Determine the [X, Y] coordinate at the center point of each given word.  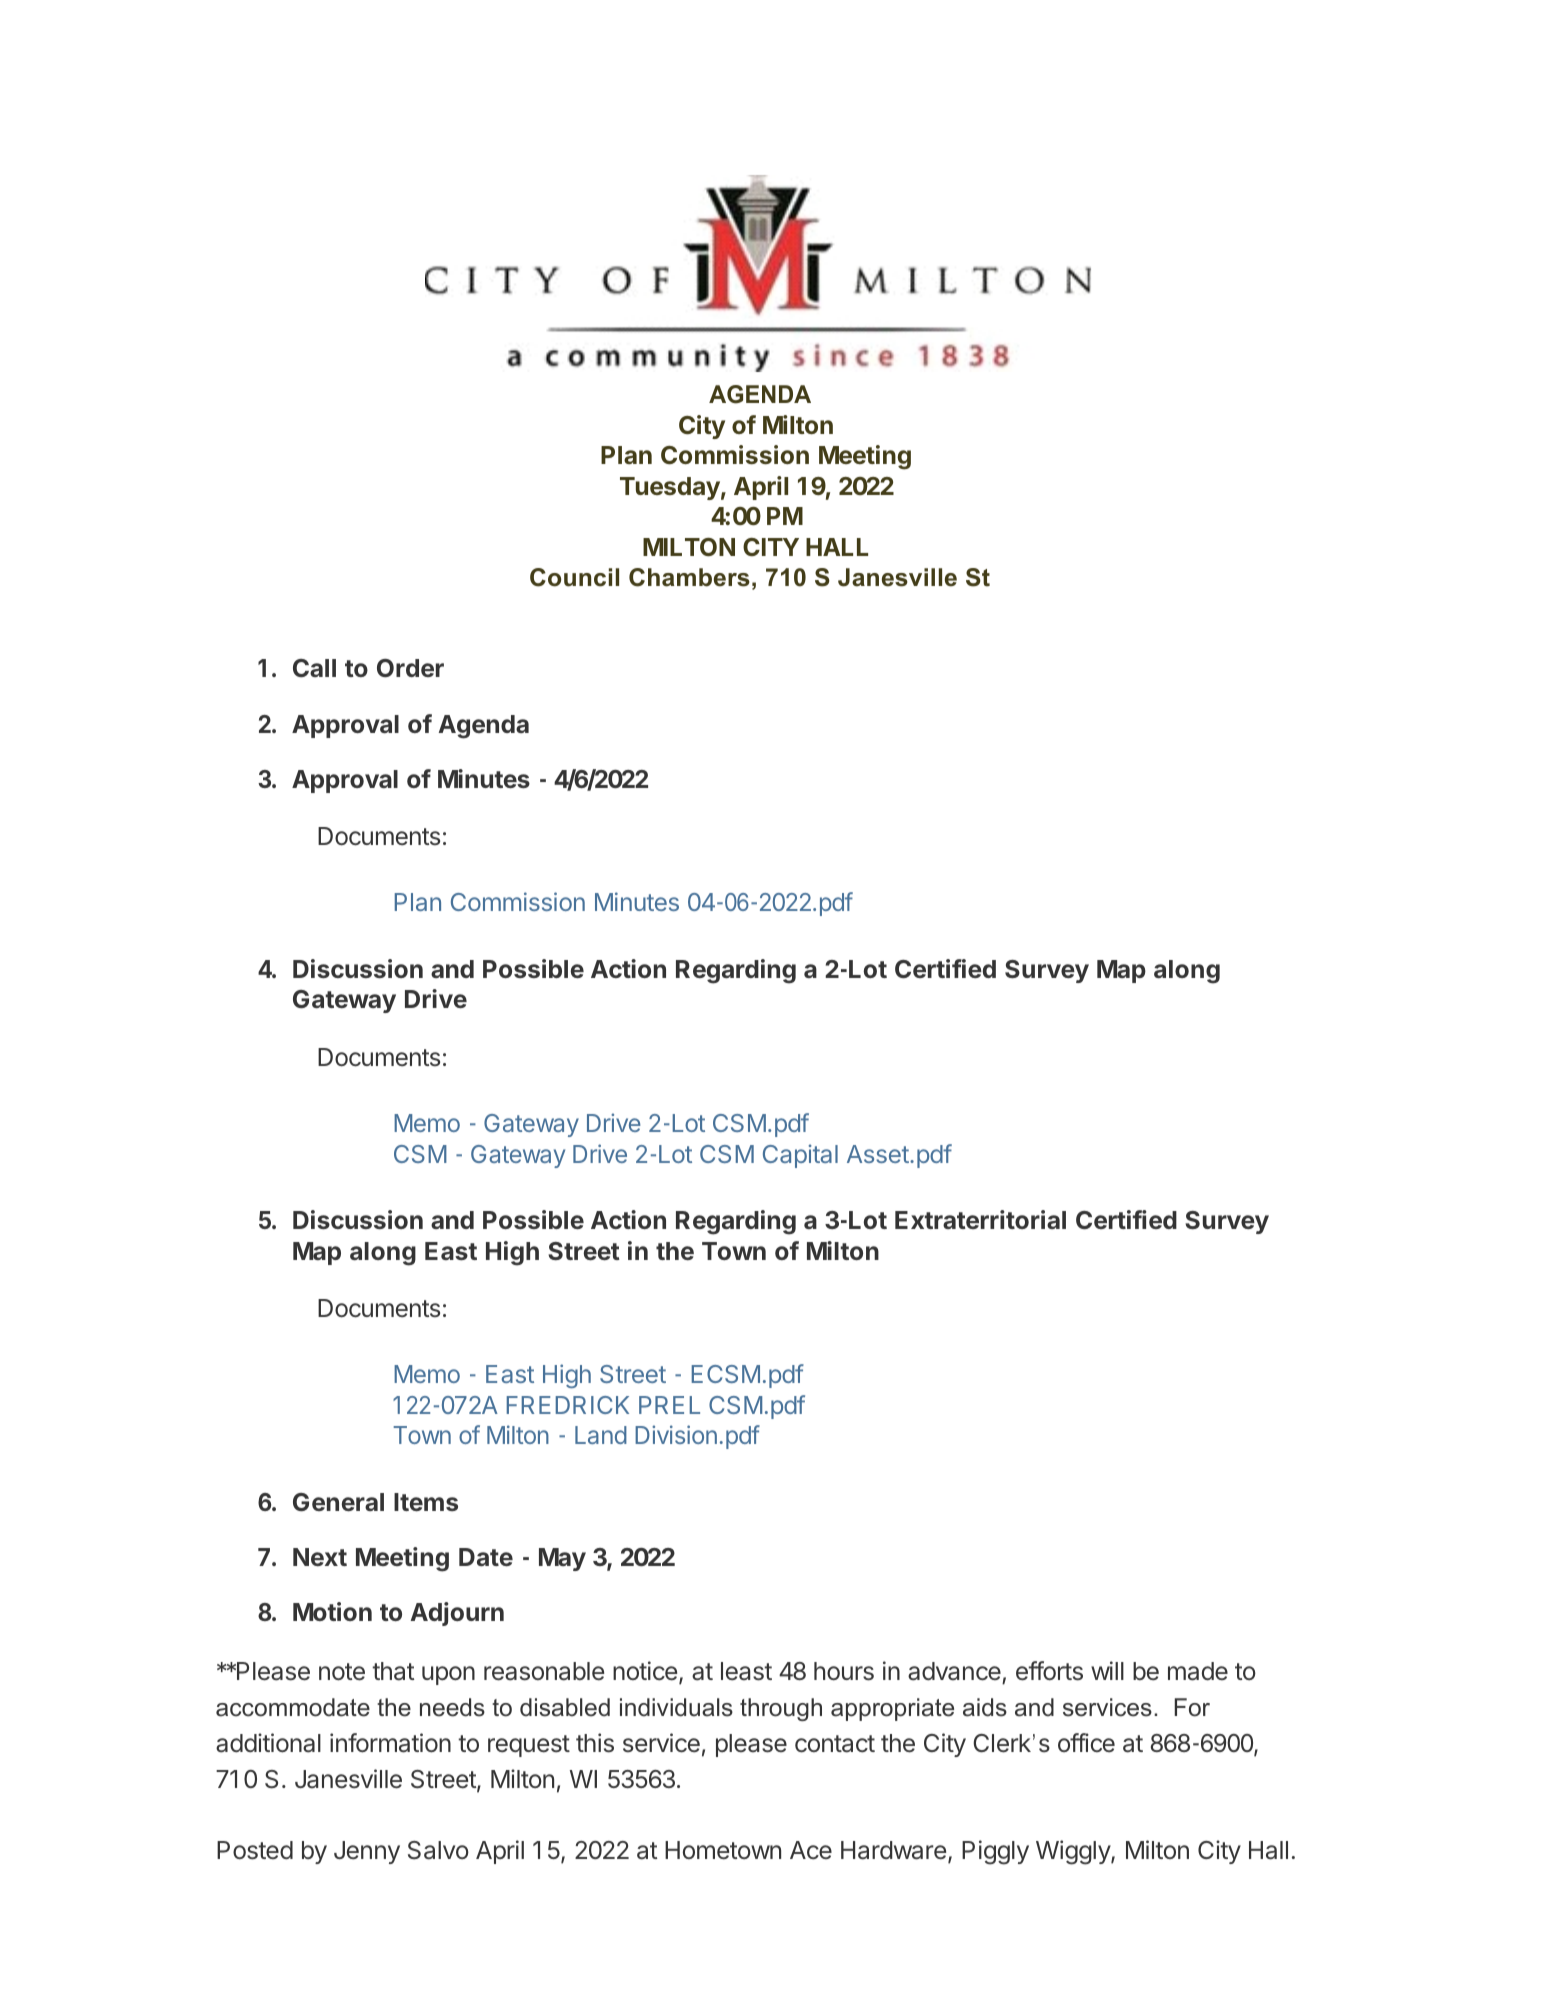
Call [314, 668]
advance [954, 1671]
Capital [800, 1156]
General [338, 1502]
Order [410, 668]
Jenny [367, 1852]
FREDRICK [568, 1405]
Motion [332, 1611]
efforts [1049, 1671]
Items [426, 1502]
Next [320, 1557]
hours [844, 1671]
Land [601, 1435]
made [1198, 1671]
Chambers [689, 577]
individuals [676, 1707]
